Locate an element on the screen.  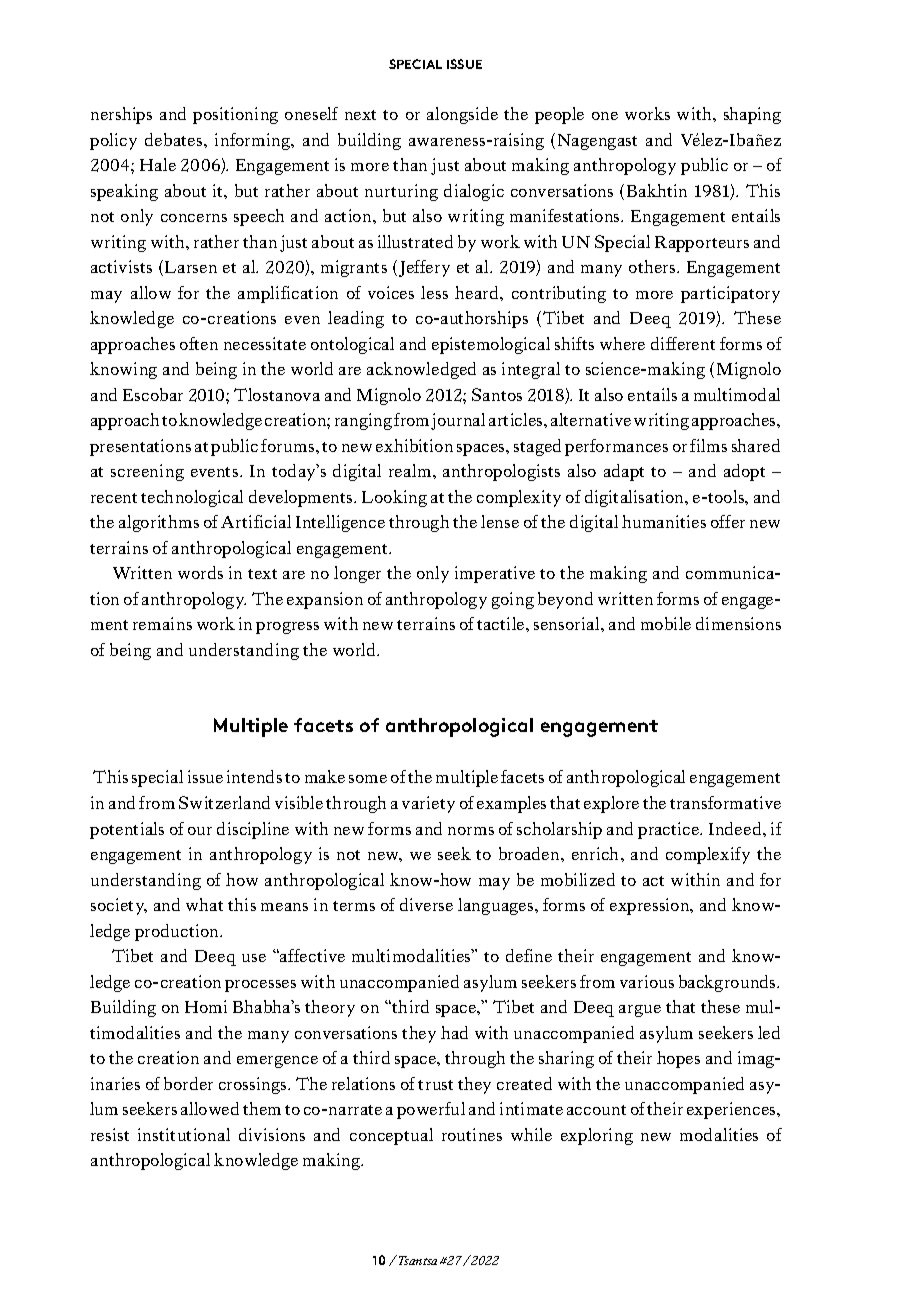
diverse is located at coordinates (426, 904).
